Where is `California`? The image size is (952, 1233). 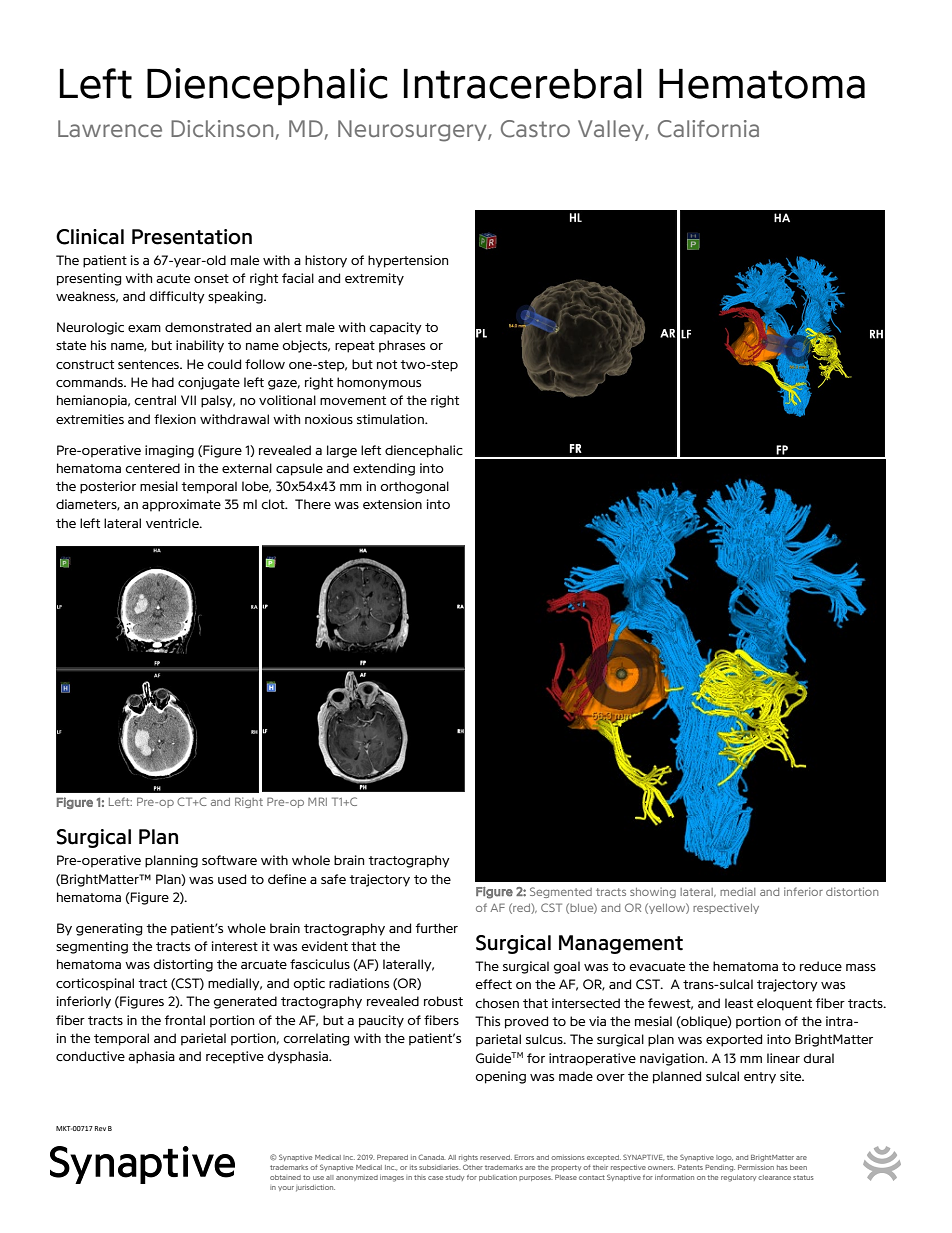 California is located at coordinates (708, 129).
